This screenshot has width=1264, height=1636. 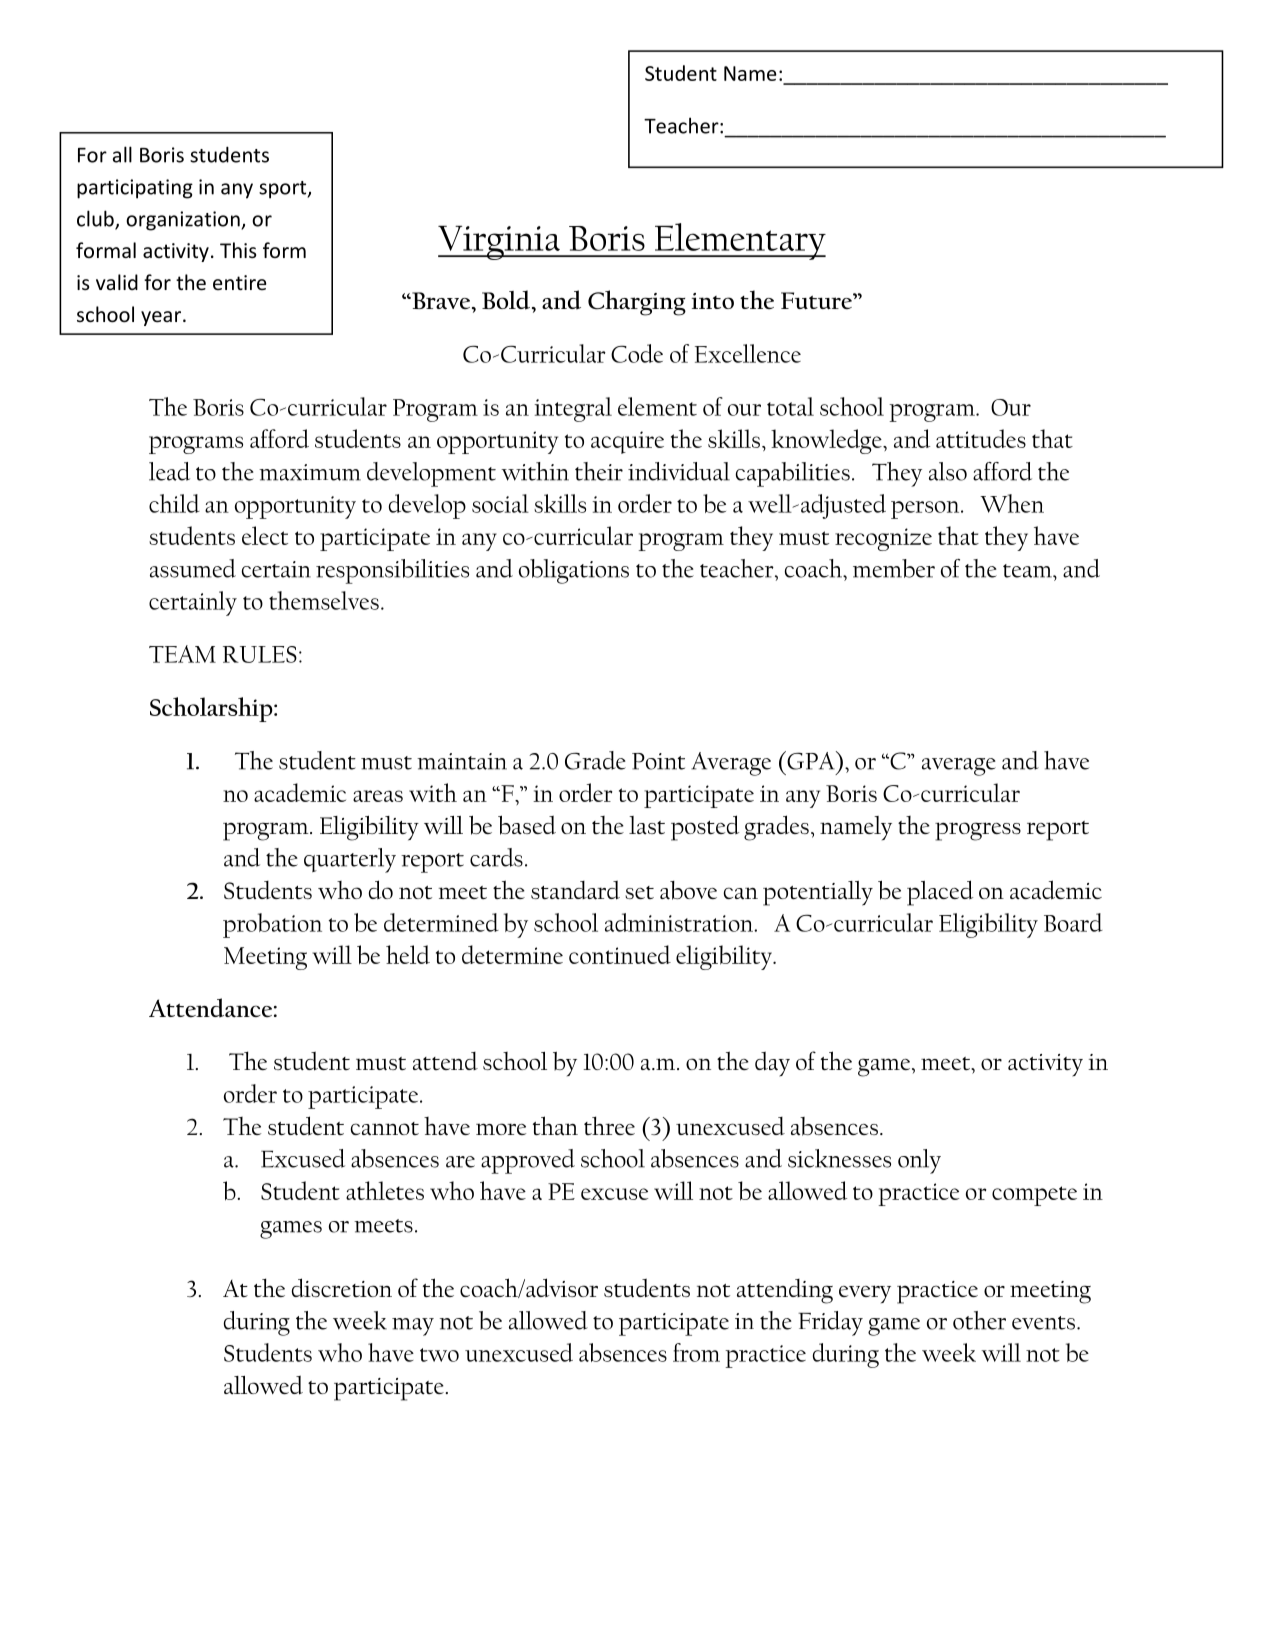 What do you see at coordinates (696, 1352) in the screenshot?
I see `from` at bounding box center [696, 1352].
